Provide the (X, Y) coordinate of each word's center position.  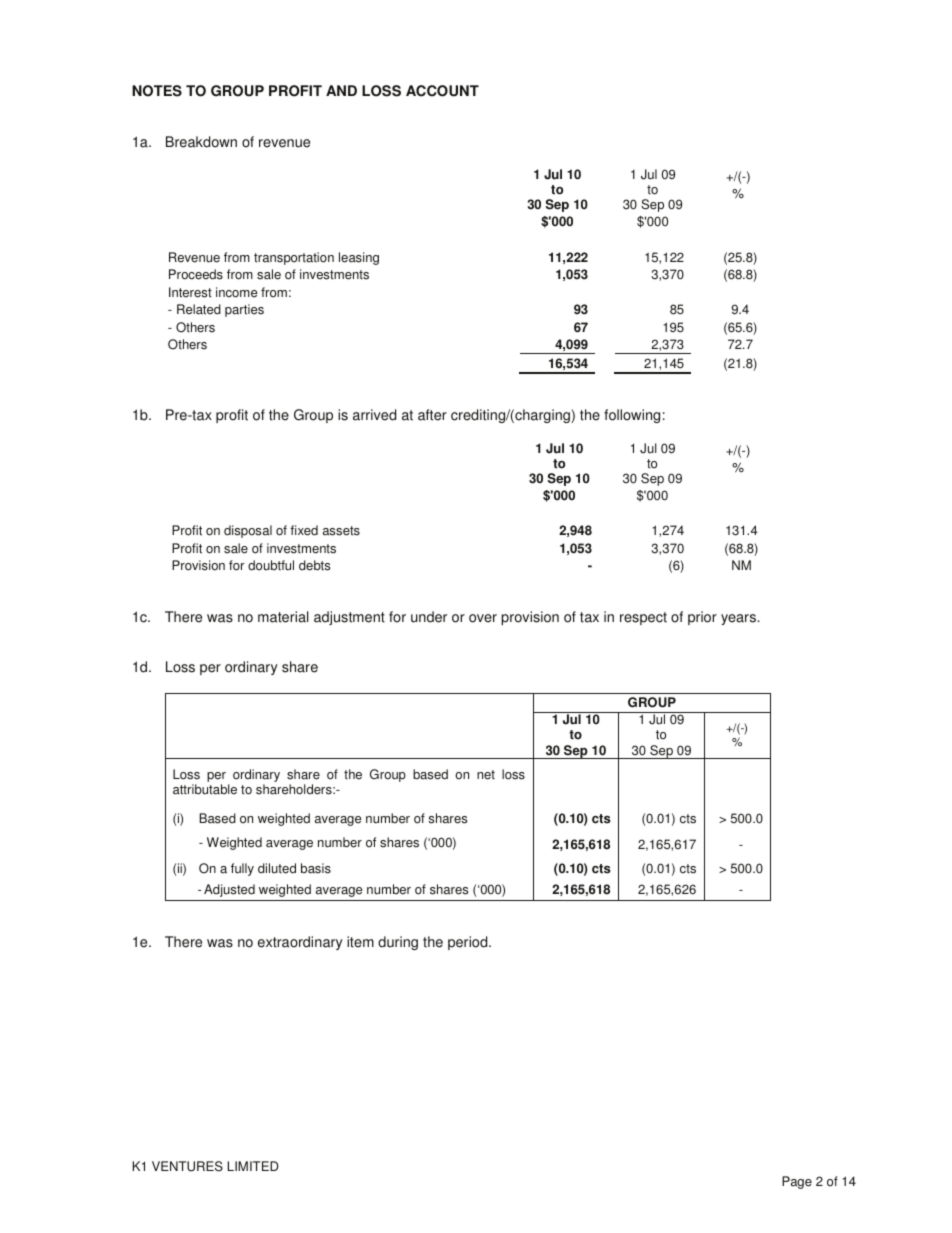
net (486, 775)
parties (244, 310)
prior (702, 618)
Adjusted (229, 890)
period (469, 943)
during (398, 943)
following (632, 416)
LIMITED (253, 1166)
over (483, 618)
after (432, 415)
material (283, 617)
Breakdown (201, 142)
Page (797, 1182)
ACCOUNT (442, 91)
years (740, 619)
